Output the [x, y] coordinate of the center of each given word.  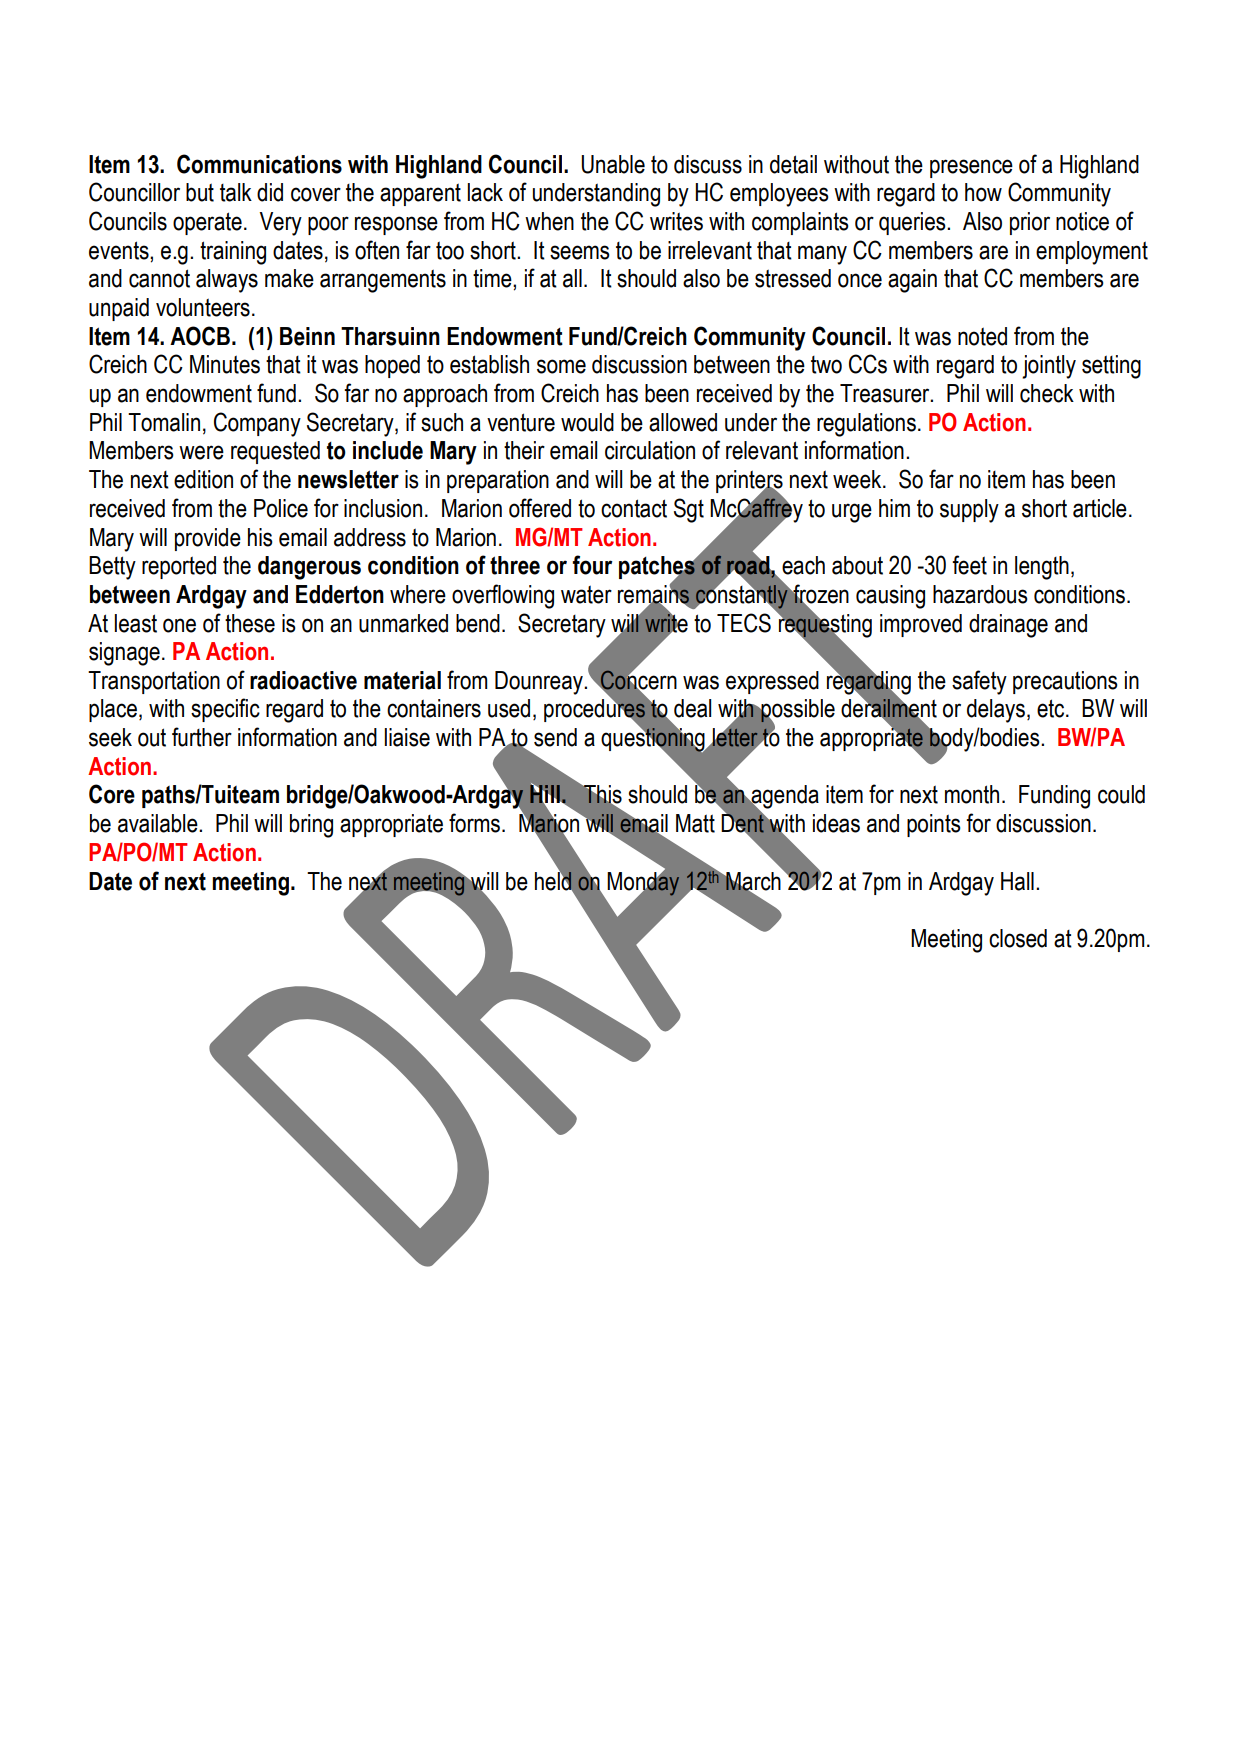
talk [236, 192]
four [592, 565]
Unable [613, 164]
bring [311, 826]
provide [208, 539]
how [983, 192]
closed [1018, 938]
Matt [695, 823]
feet [969, 565]
